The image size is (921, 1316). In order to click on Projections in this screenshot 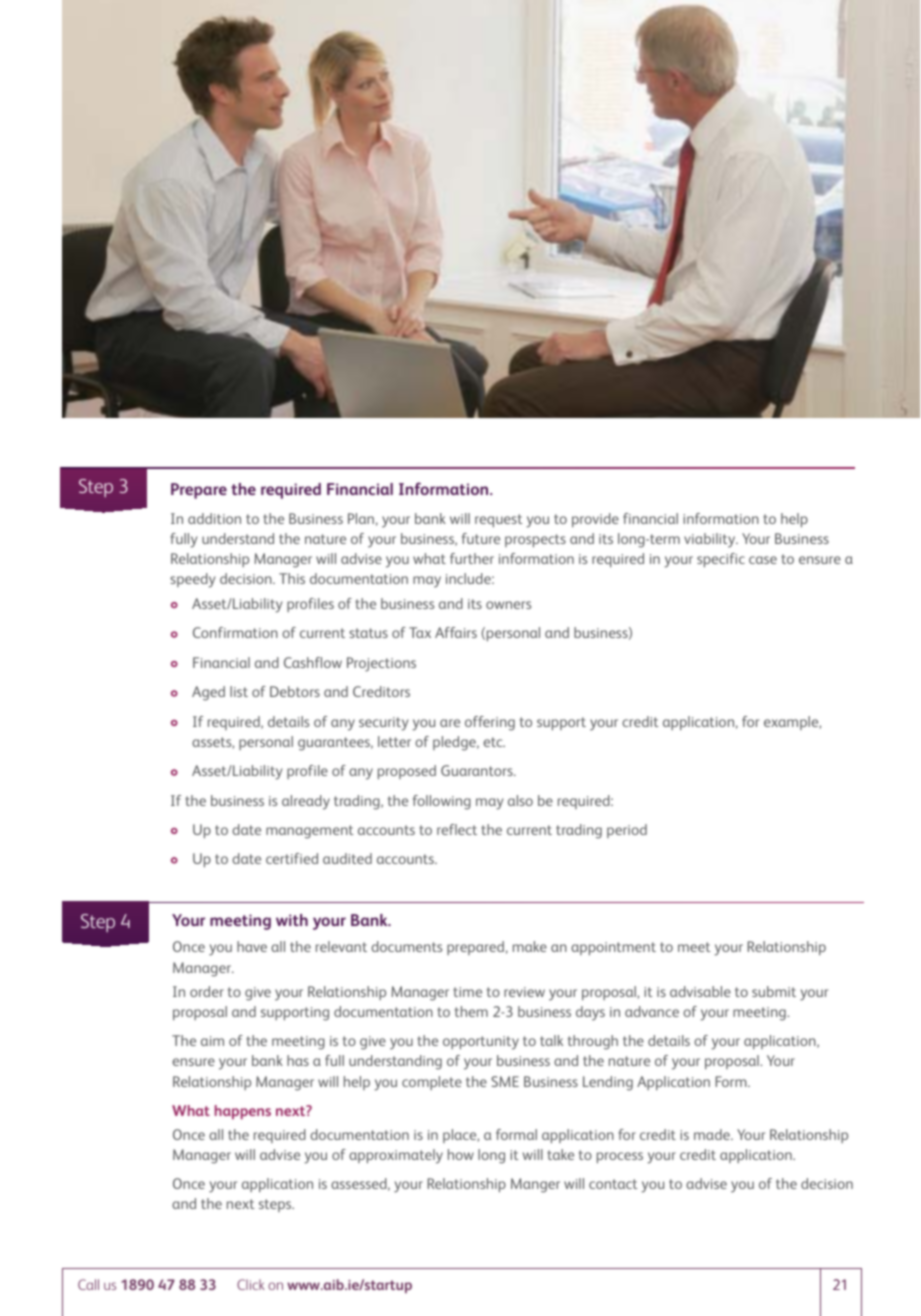, I will do `click(381, 664)`.
